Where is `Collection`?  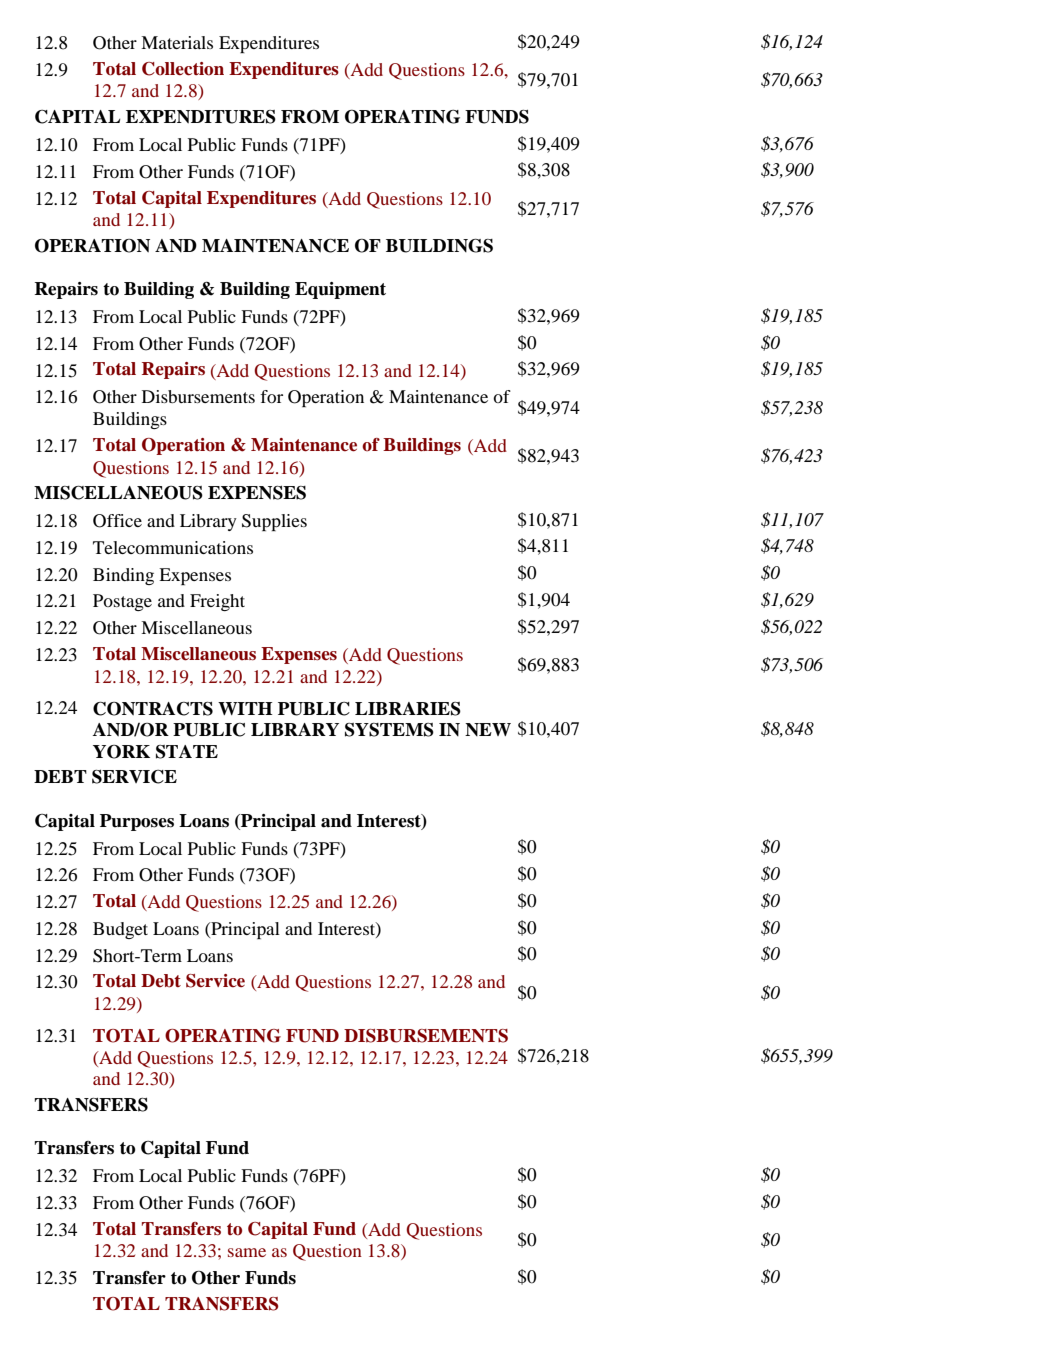 Collection is located at coordinates (183, 69).
